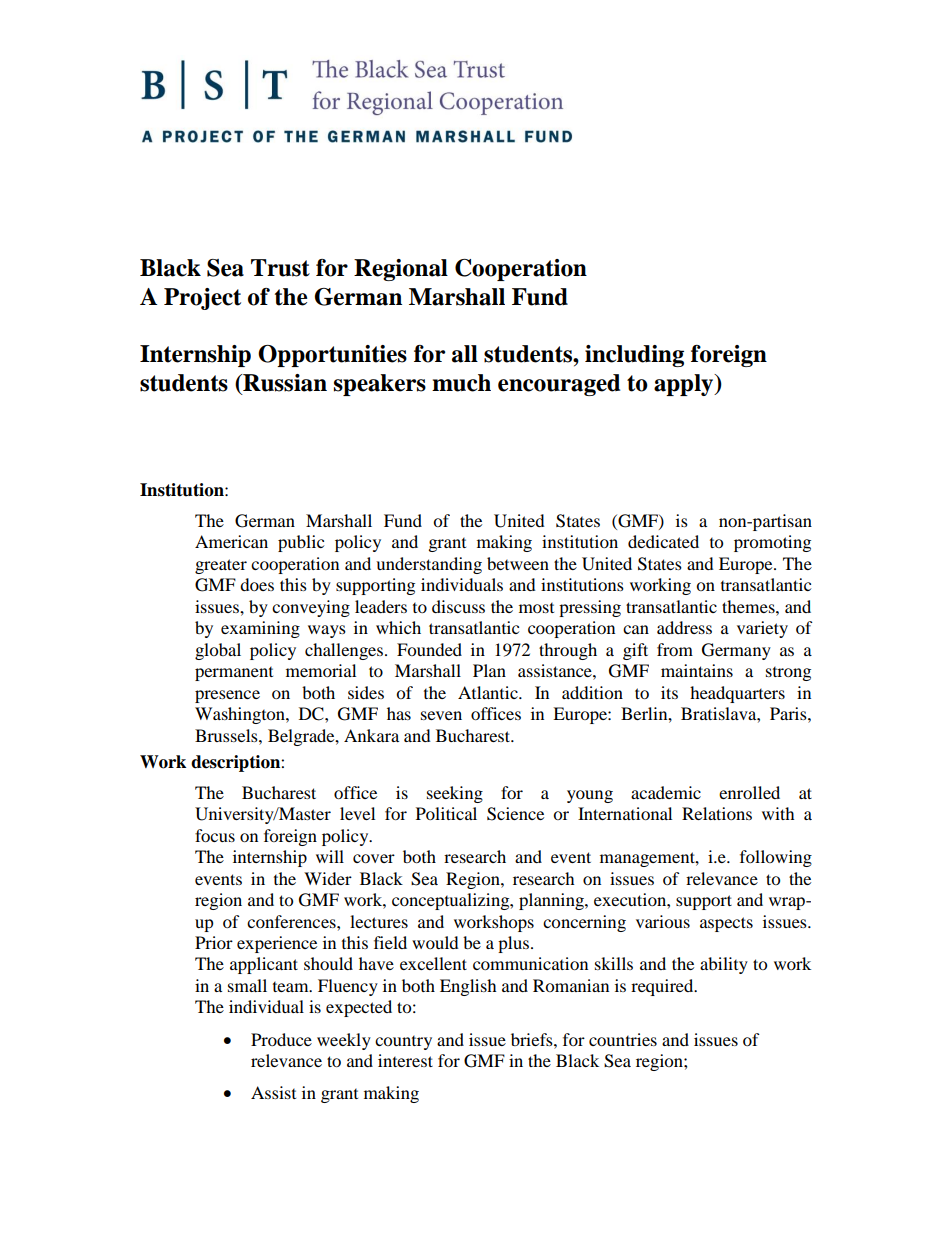 The height and width of the image is (1233, 952). What do you see at coordinates (280, 268) in the image?
I see `Trust` at bounding box center [280, 268].
